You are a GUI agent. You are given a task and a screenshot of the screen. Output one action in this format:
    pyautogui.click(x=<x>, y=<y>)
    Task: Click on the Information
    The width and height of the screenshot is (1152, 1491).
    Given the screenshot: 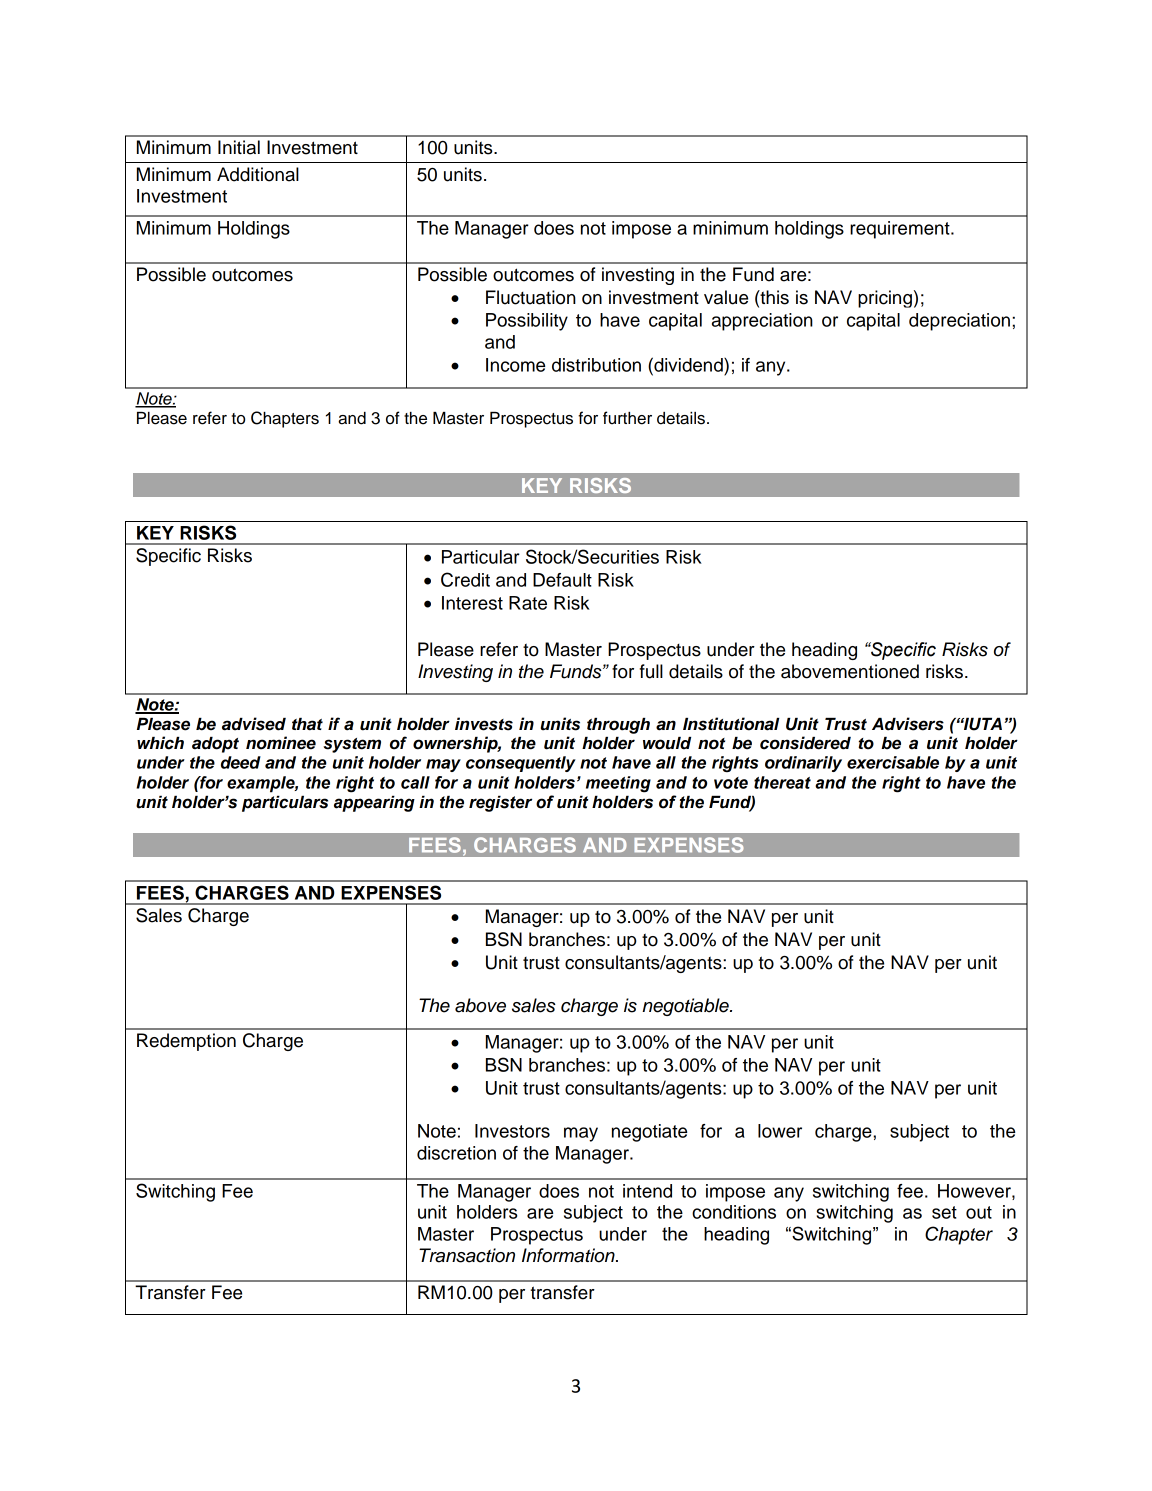 What is the action you would take?
    pyautogui.click(x=569, y=1255)
